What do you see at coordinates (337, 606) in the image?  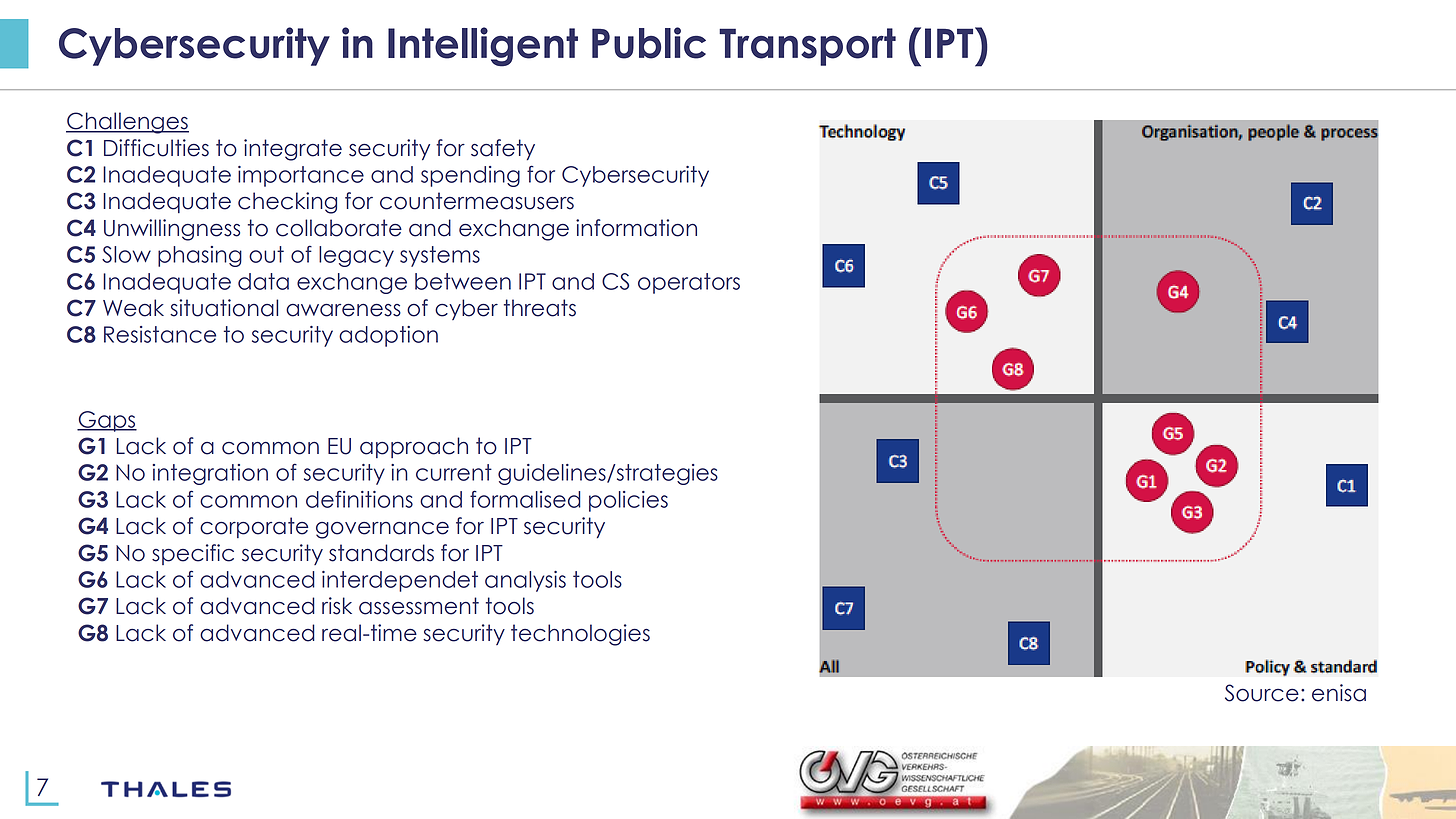 I see `risk` at bounding box center [337, 606].
